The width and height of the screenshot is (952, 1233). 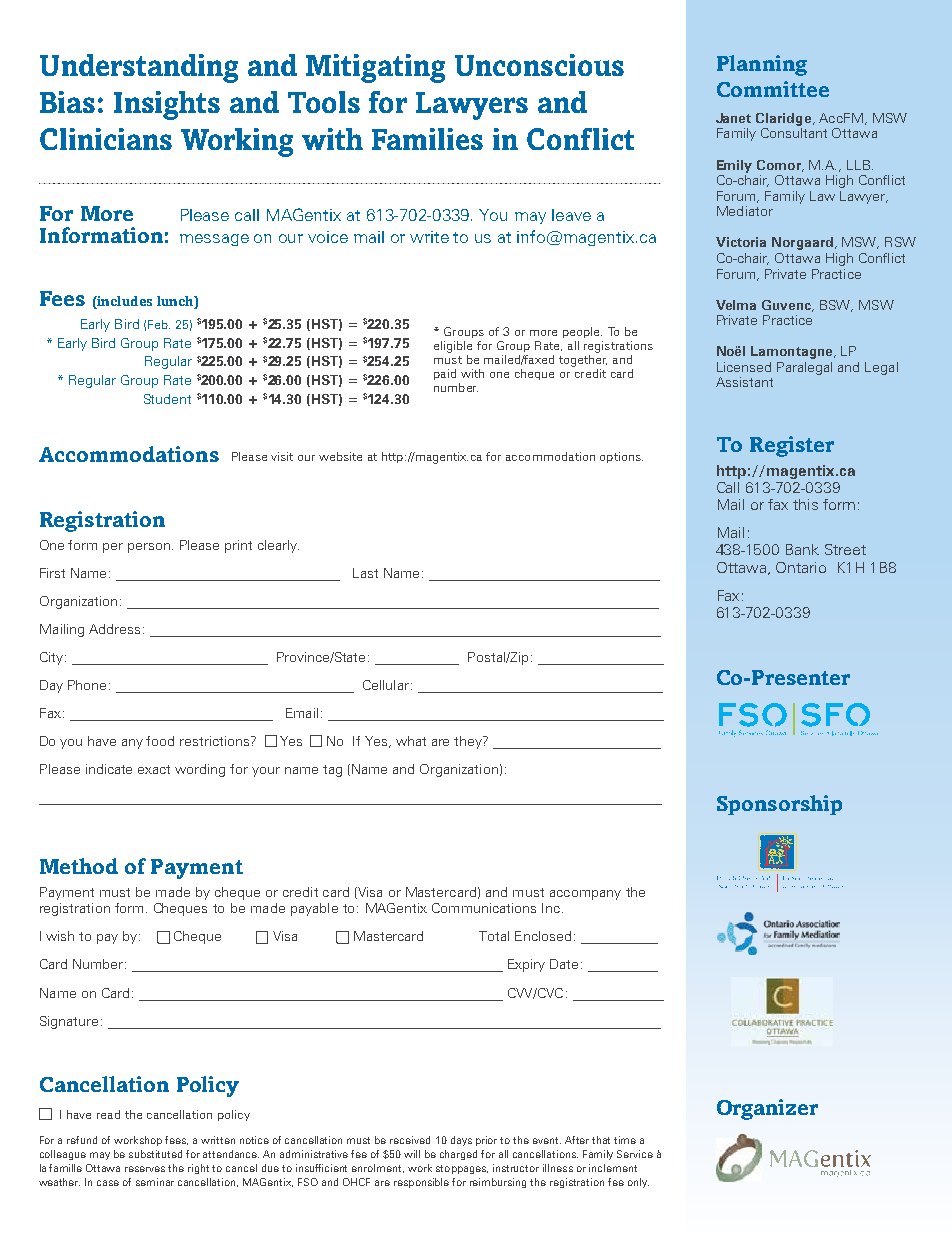 I want to click on substituted, so click(x=155, y=1154).
